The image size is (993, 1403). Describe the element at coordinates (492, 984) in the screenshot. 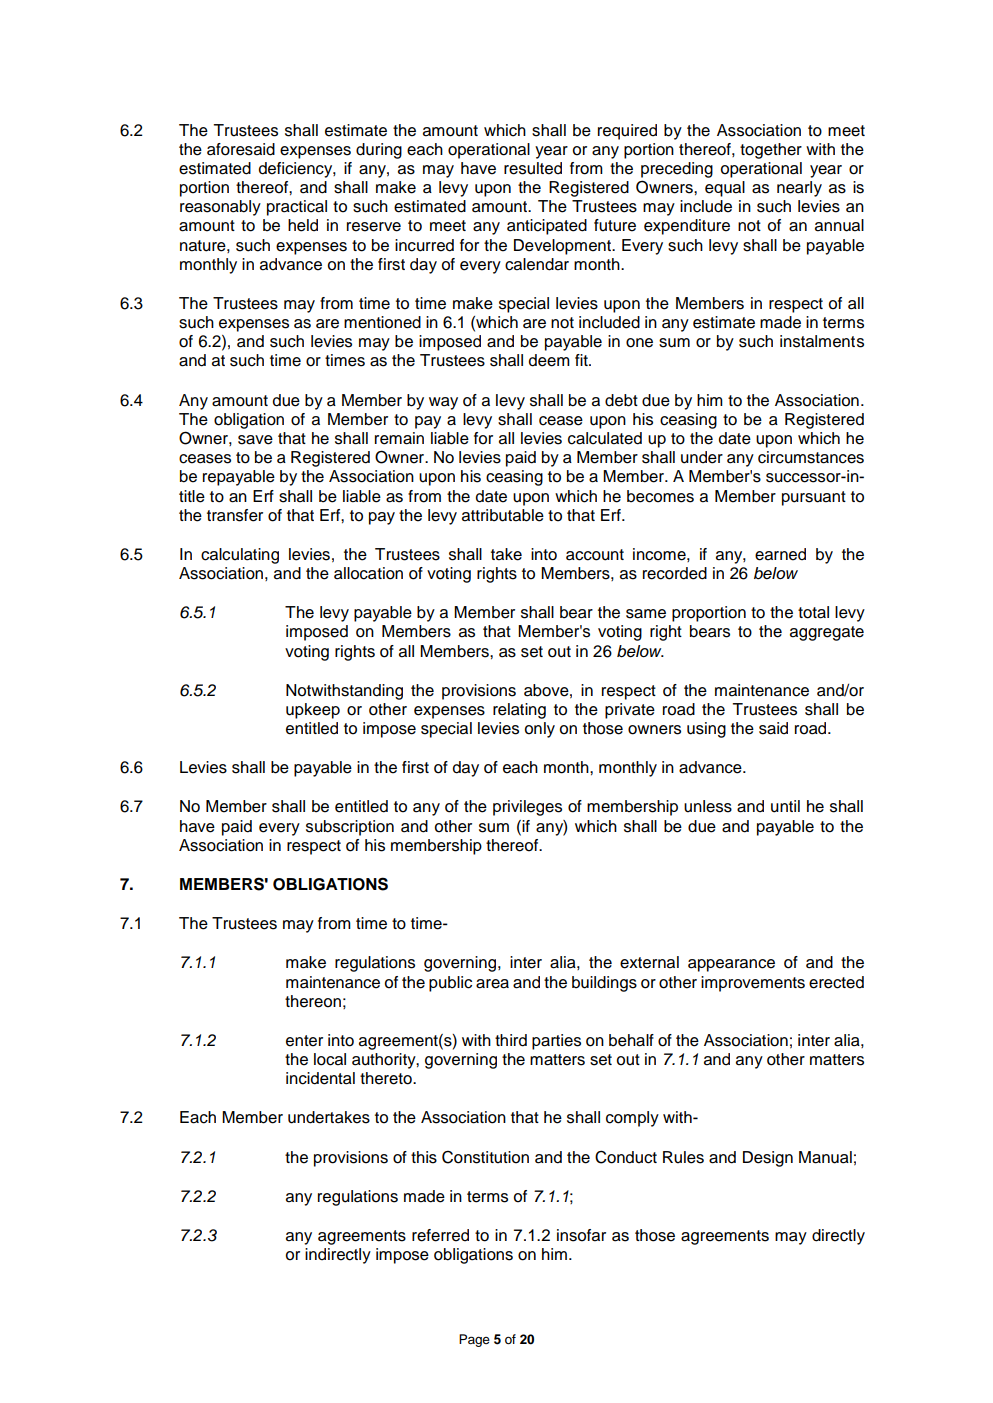

I see `area` at that location.
